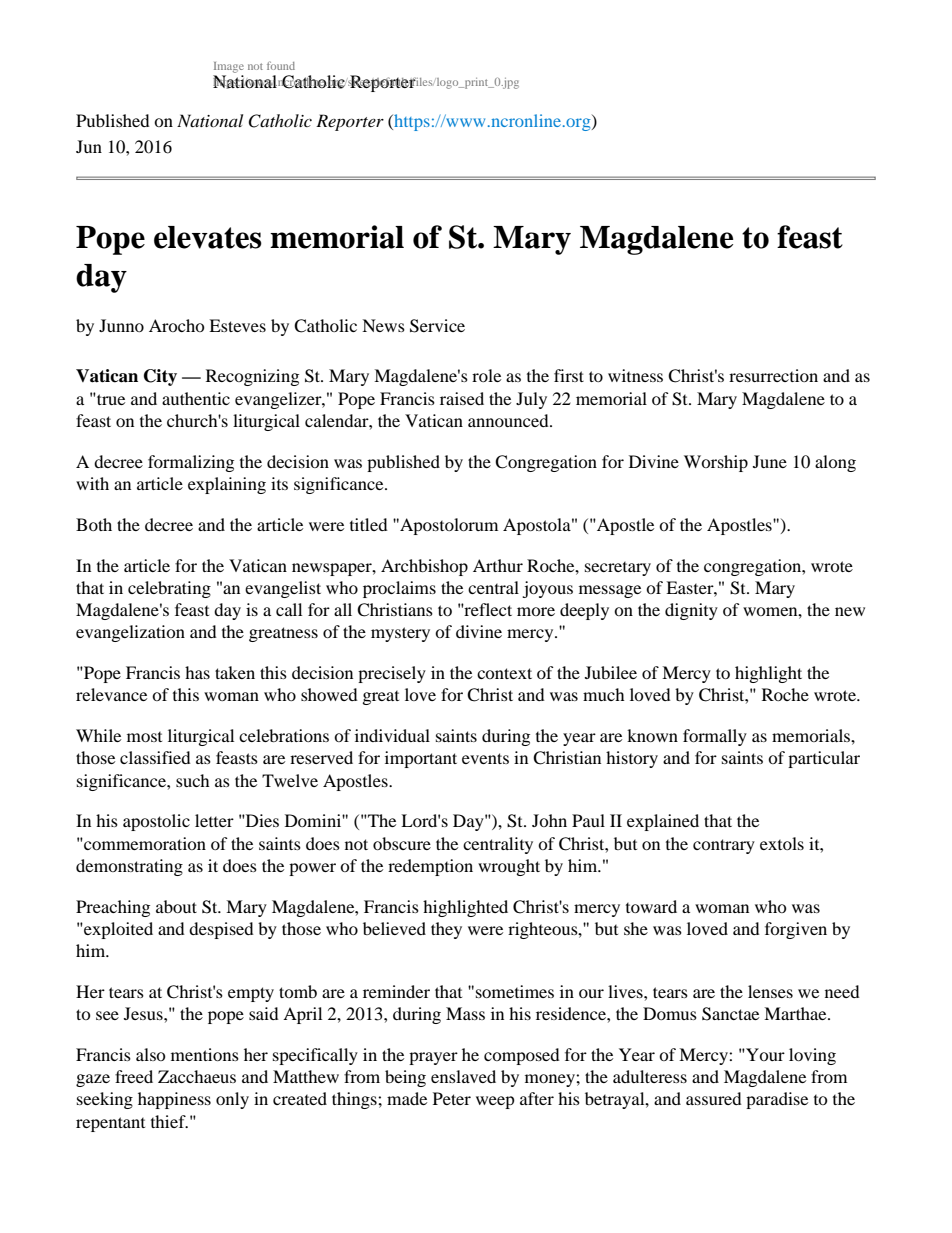 This screenshot has width=952, height=1233. What do you see at coordinates (770, 461) in the screenshot?
I see `June` at bounding box center [770, 461].
